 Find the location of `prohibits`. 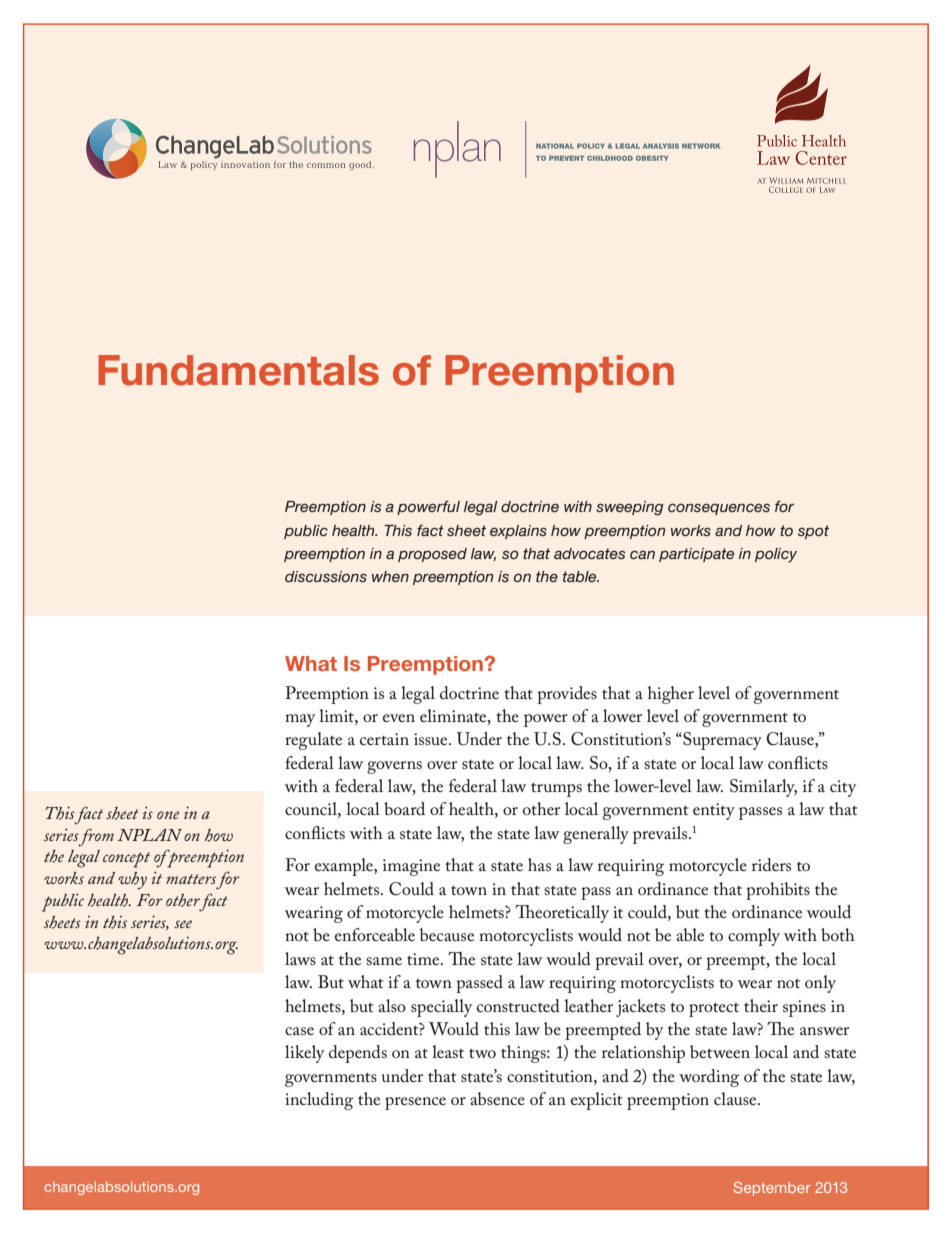

prohibits is located at coordinates (778, 891).
